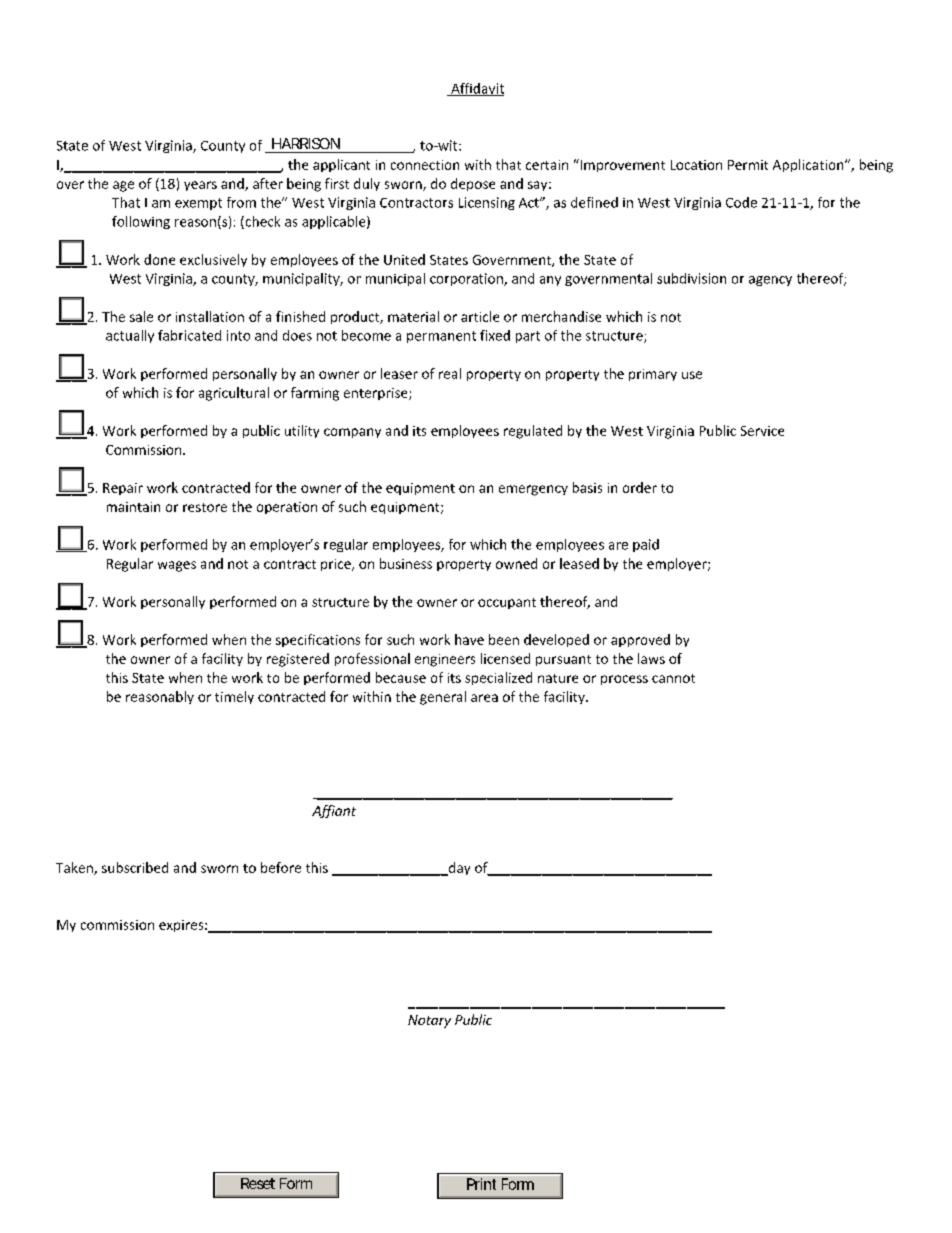 The width and height of the page is (952, 1233). I want to click on wages, so click(177, 566).
